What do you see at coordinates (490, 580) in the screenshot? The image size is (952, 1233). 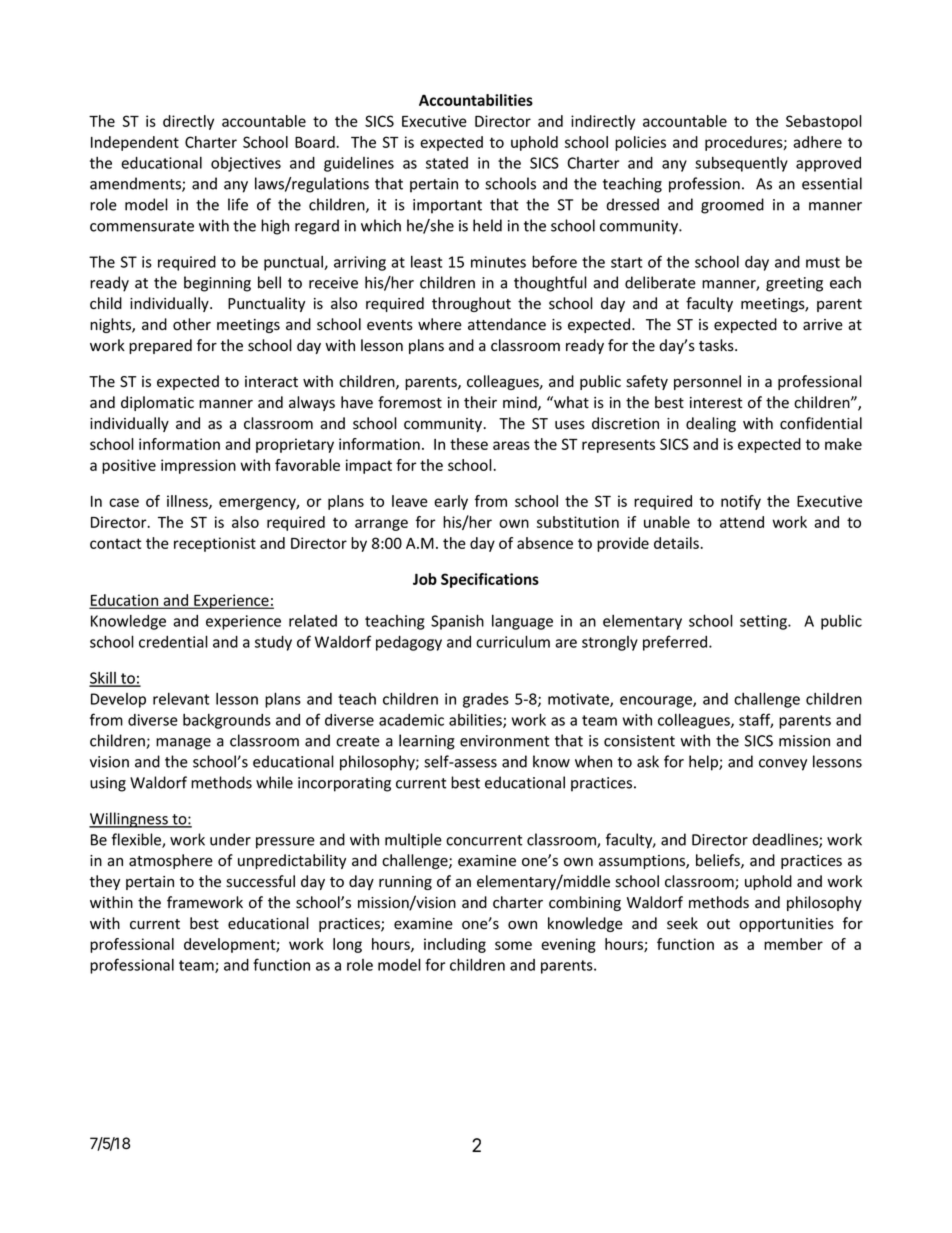 I see `Specifications` at bounding box center [490, 580].
